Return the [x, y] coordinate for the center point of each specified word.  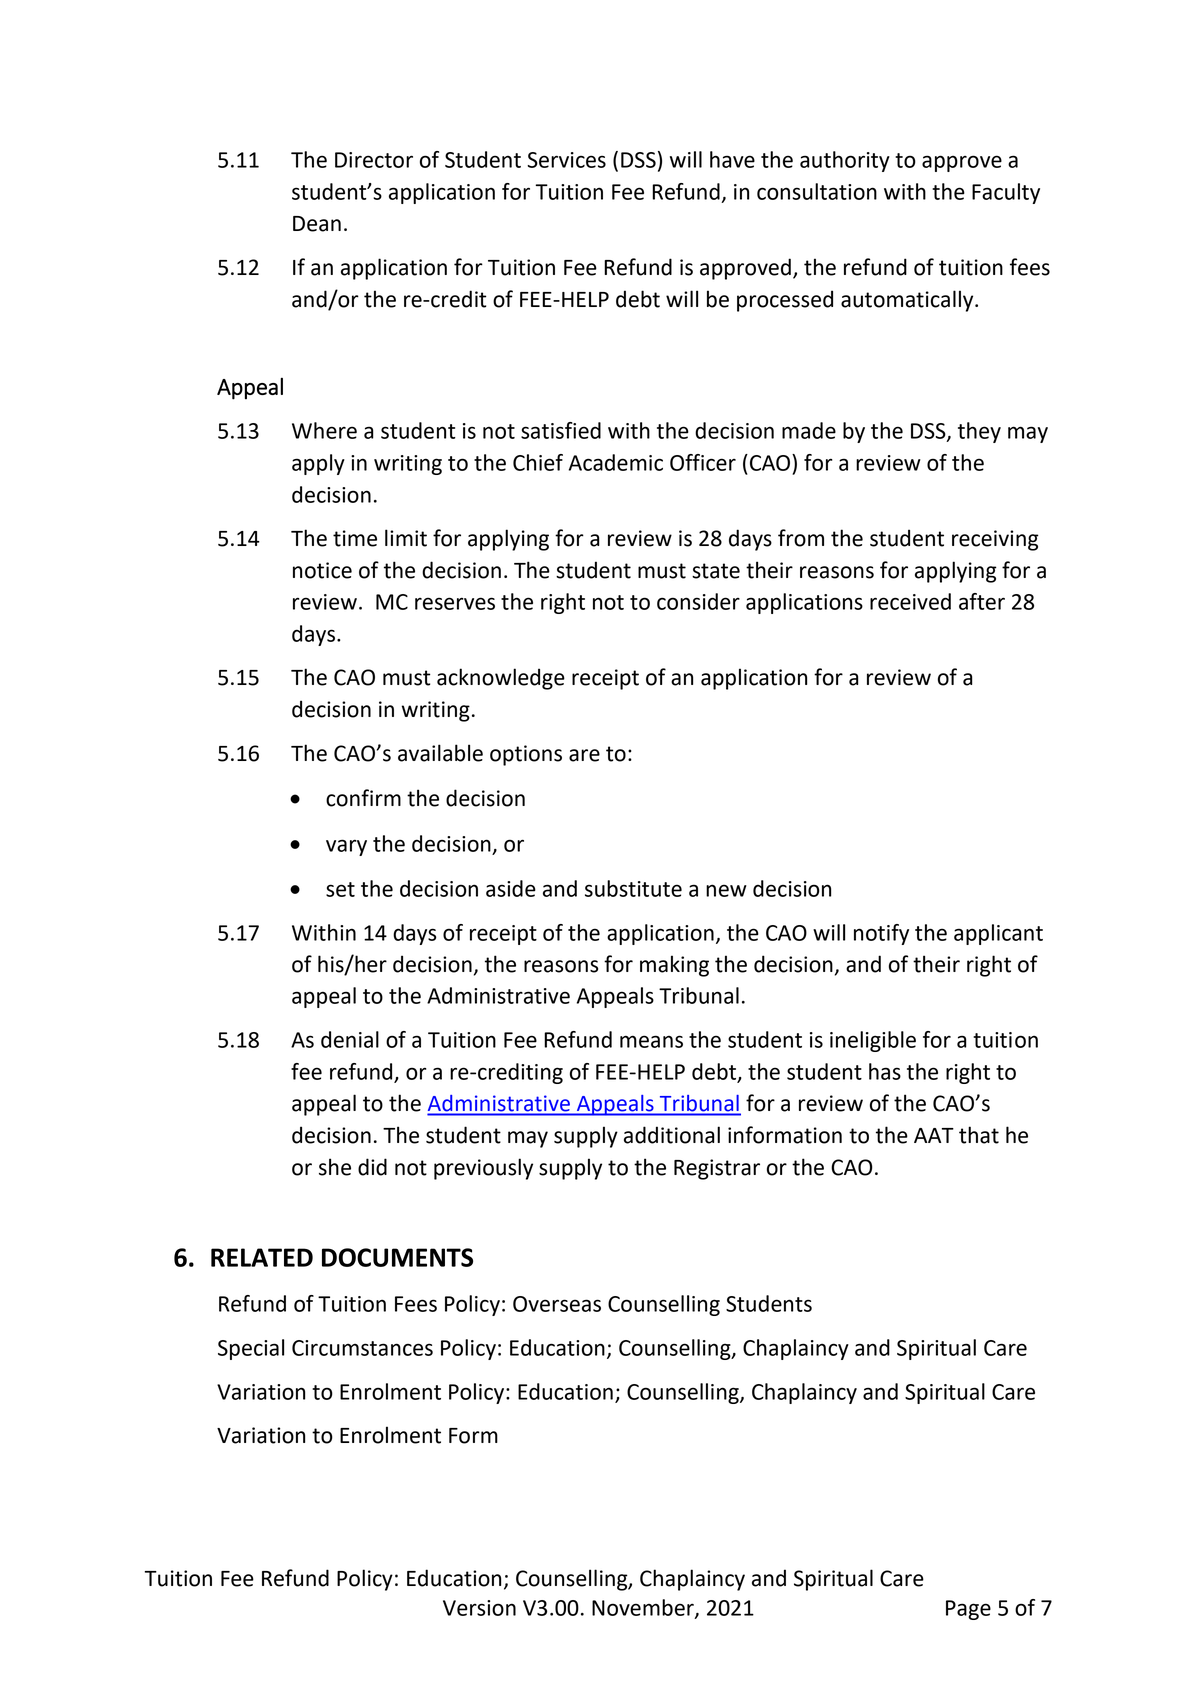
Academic [616, 462]
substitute [633, 888]
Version [479, 1608]
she [335, 1167]
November [644, 1608]
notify [881, 934]
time [355, 538]
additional [672, 1135]
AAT [934, 1135]
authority [845, 161]
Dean [317, 224]
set [340, 889]
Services [566, 160]
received [910, 601]
